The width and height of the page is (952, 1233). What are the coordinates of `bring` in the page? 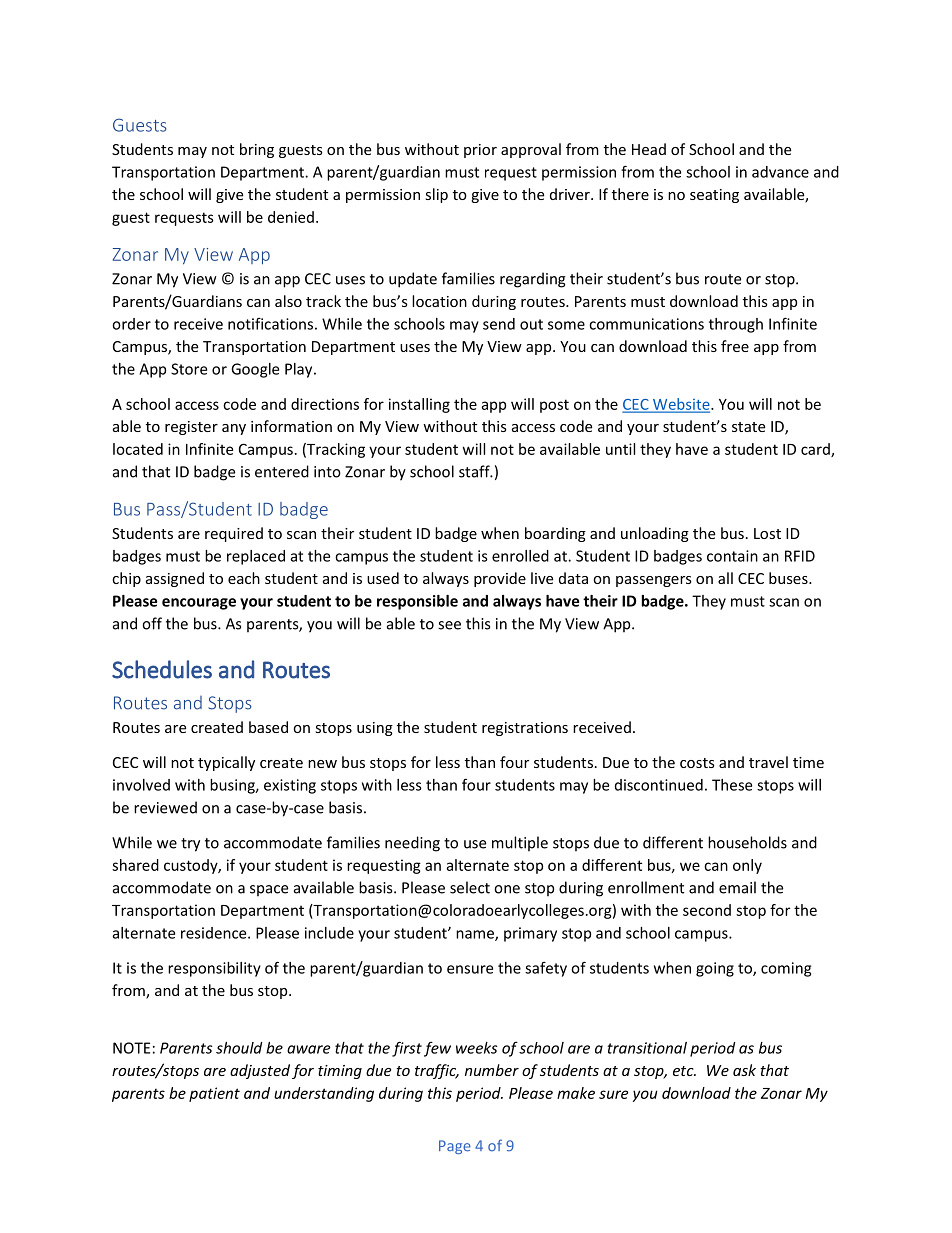 It's located at (257, 150).
